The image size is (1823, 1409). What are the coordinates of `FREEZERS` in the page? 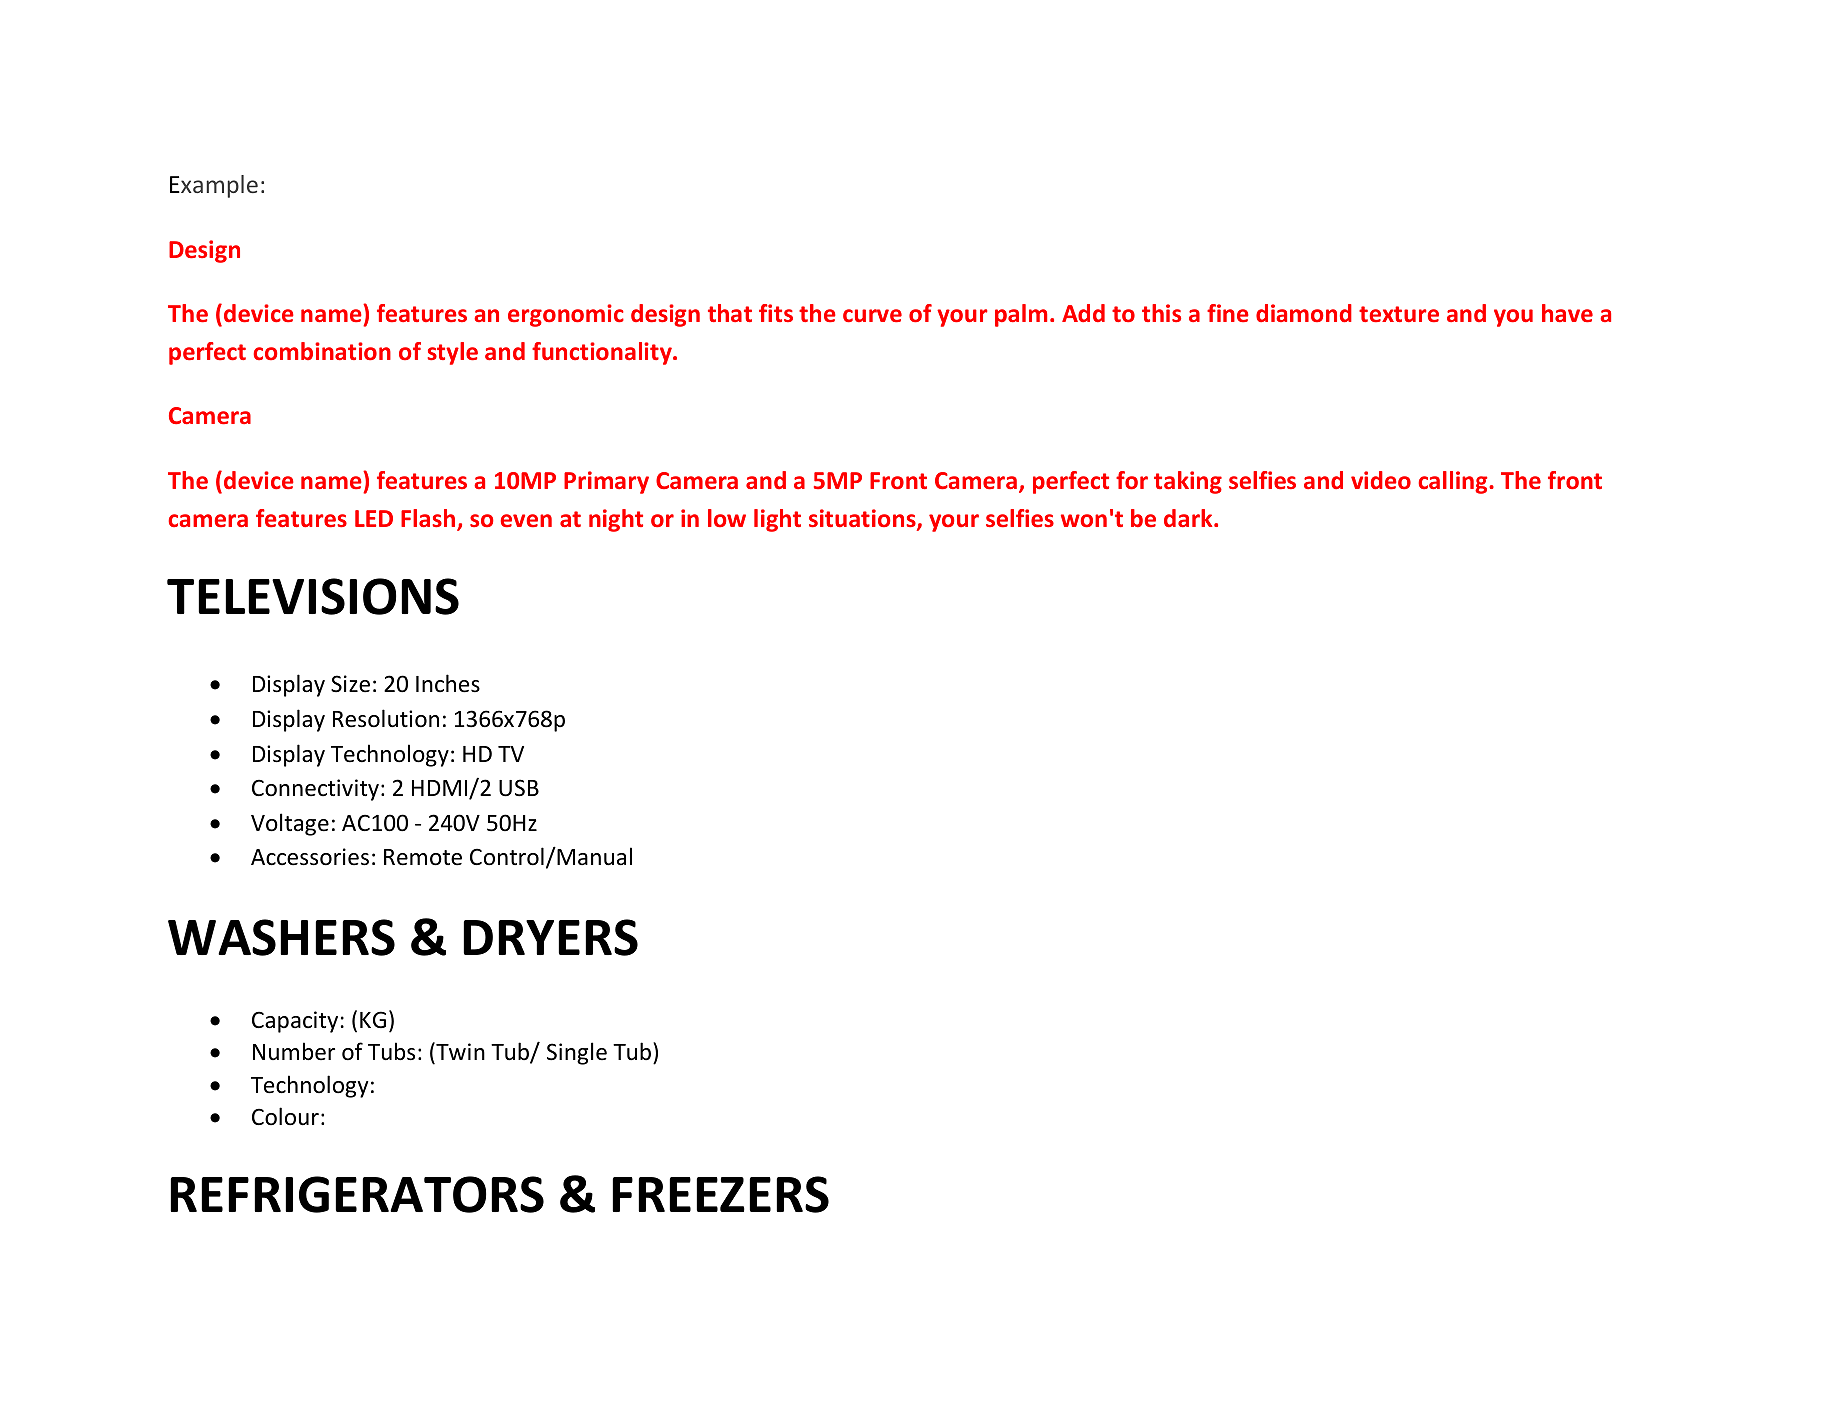 It's located at (720, 1194).
